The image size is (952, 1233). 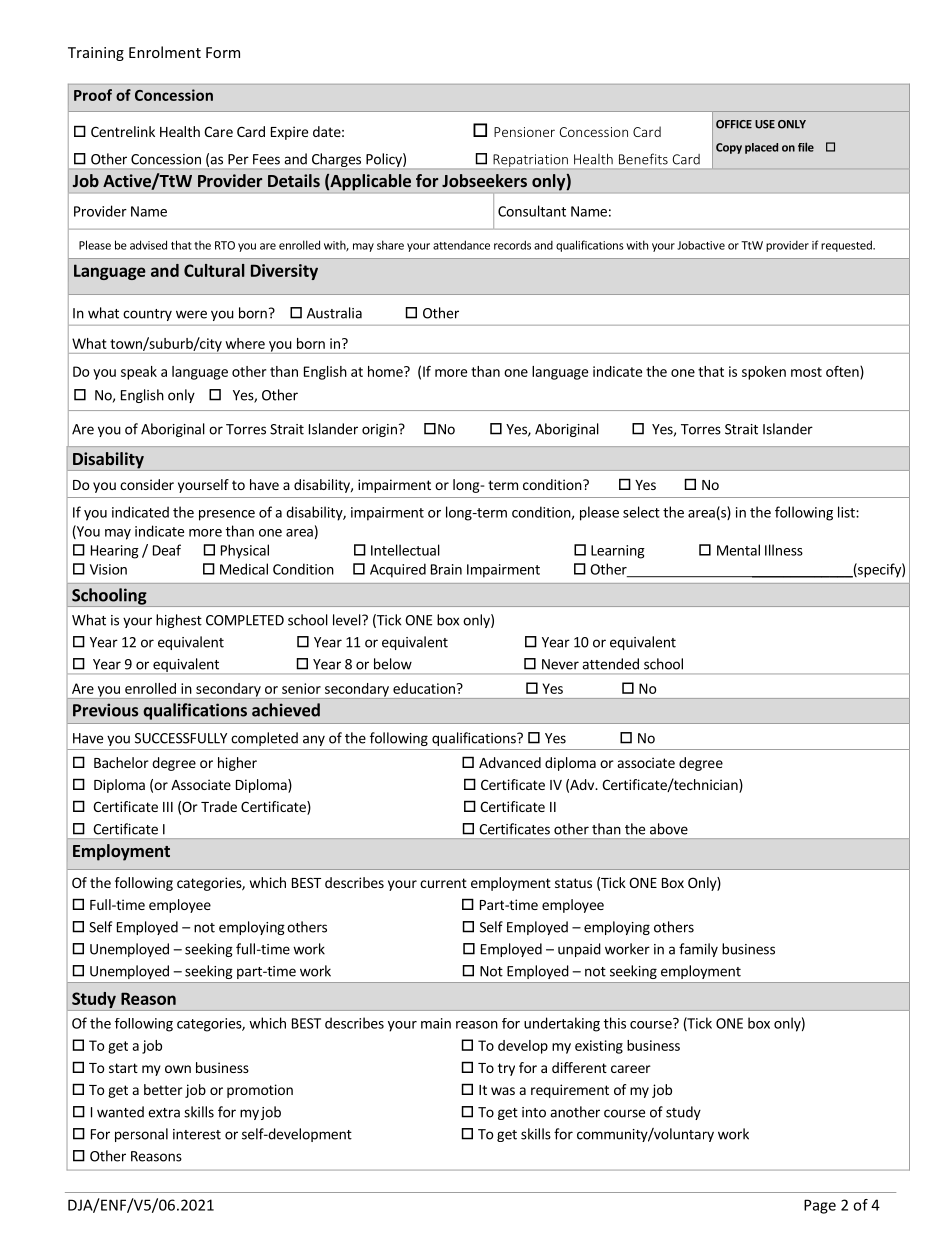 What do you see at coordinates (764, 373) in the document?
I see `spoken` at bounding box center [764, 373].
